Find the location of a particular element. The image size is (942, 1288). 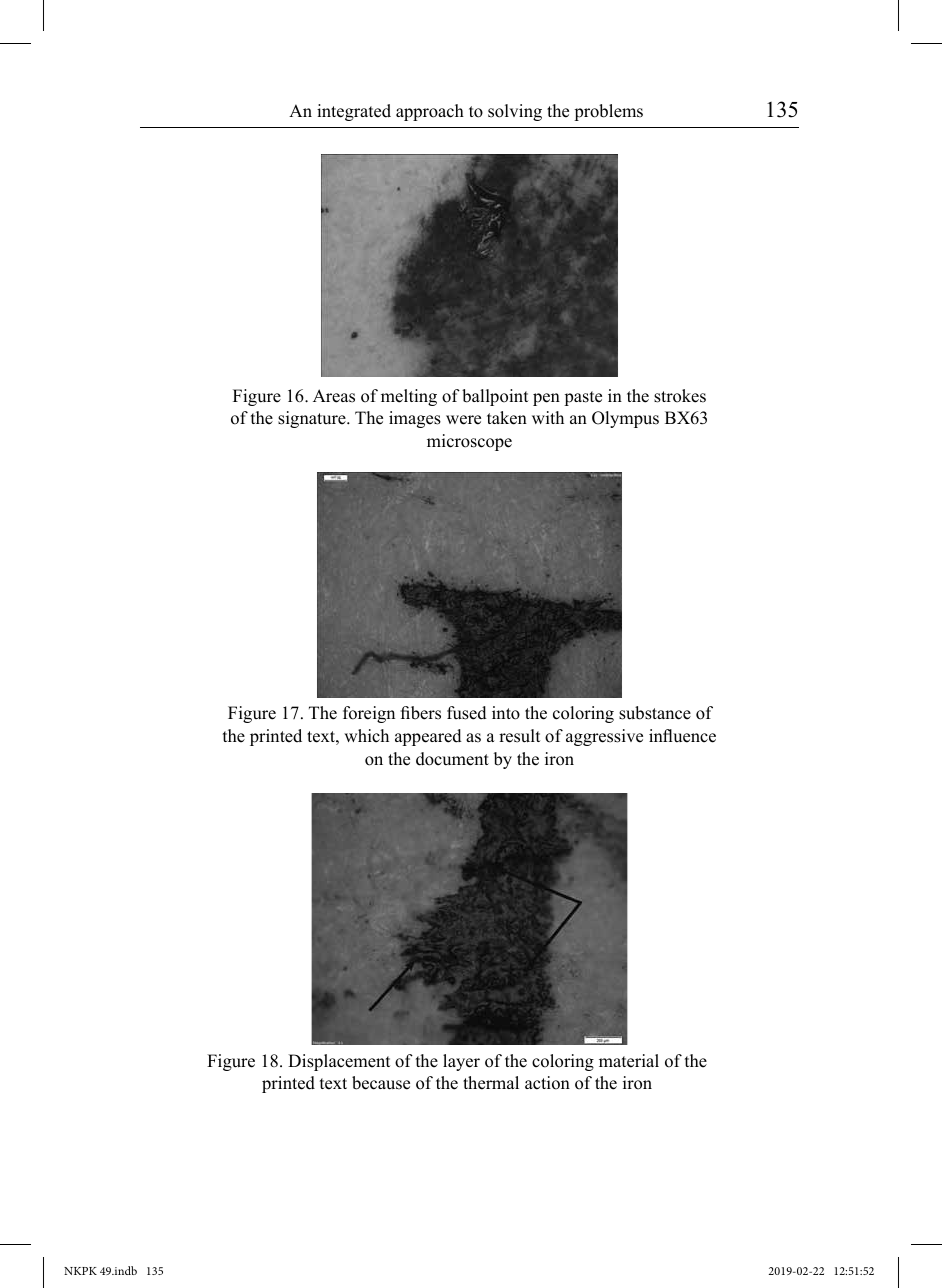

substance is located at coordinates (655, 713).
